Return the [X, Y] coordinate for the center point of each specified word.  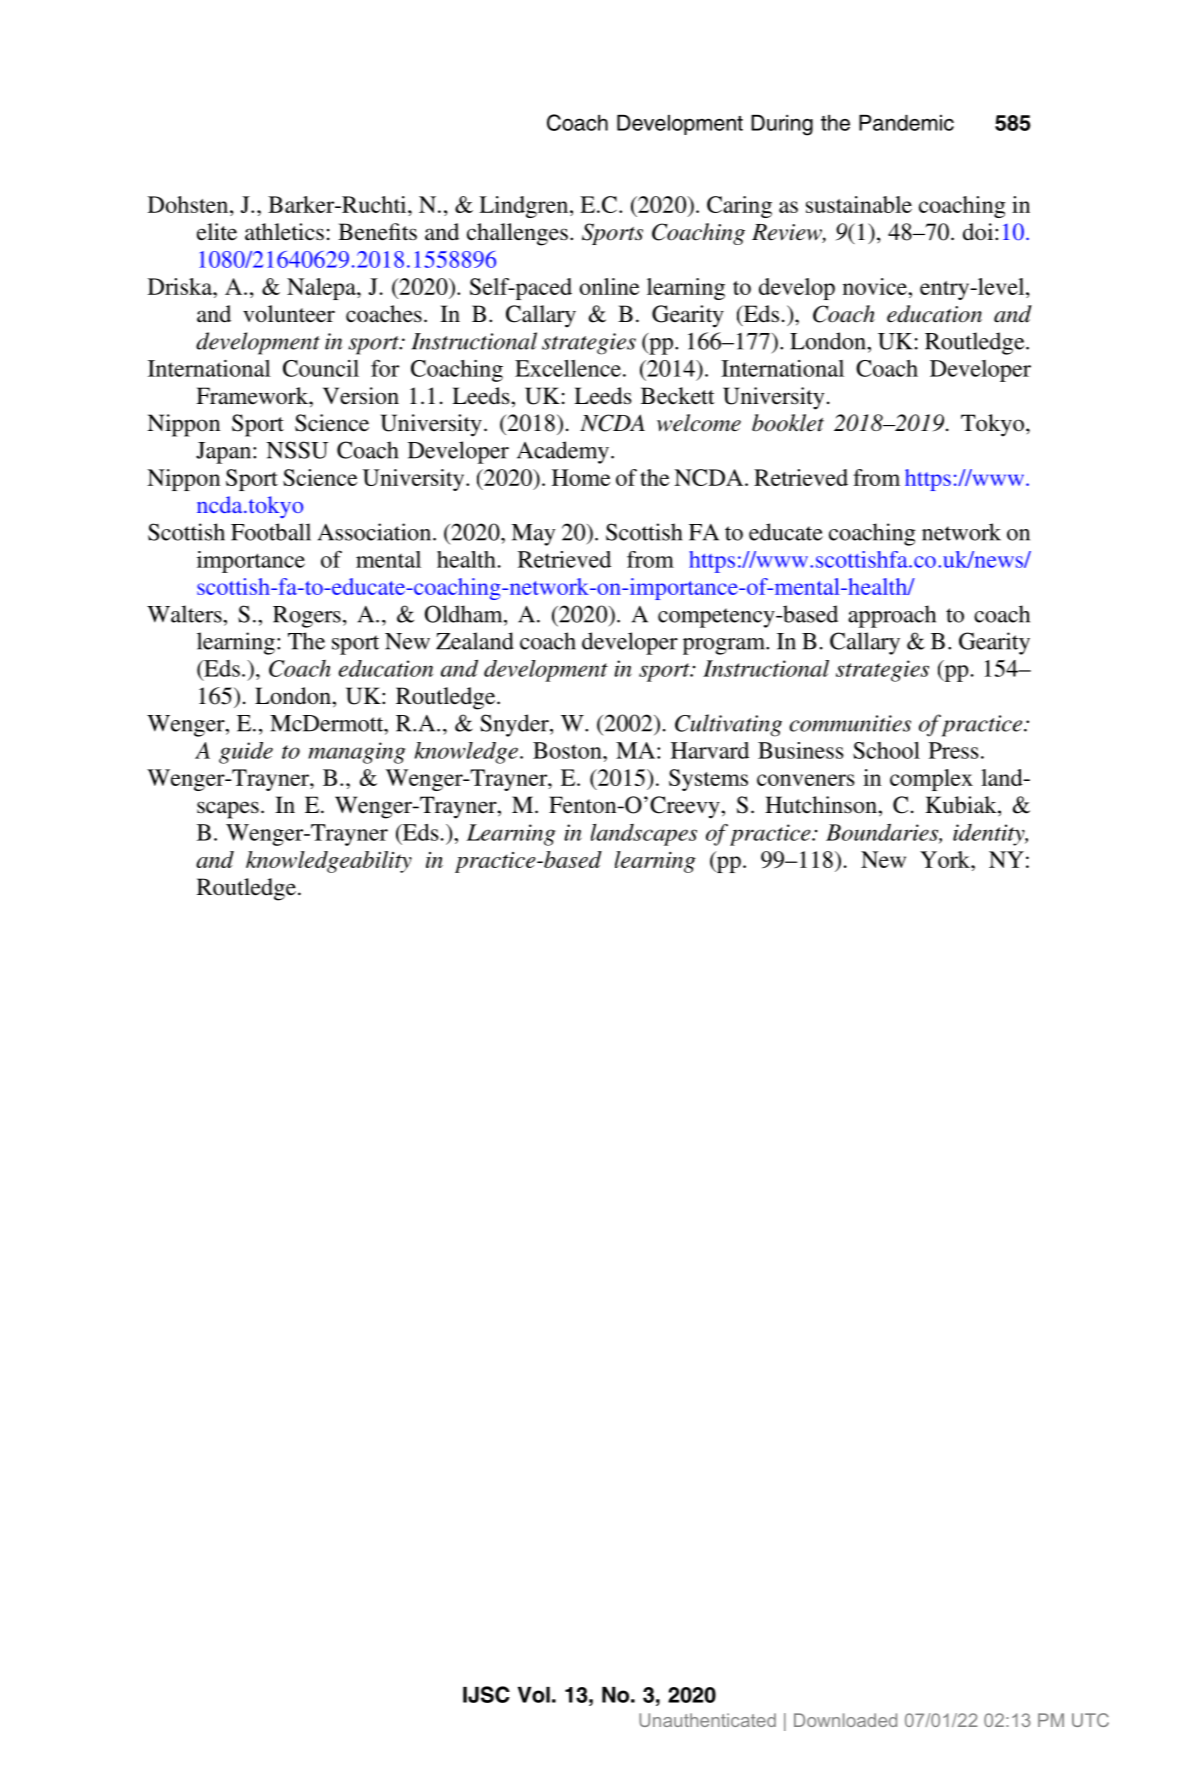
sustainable [859, 204]
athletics [284, 232]
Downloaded [845, 1720]
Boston [568, 750]
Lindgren [525, 207]
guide [246, 753]
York [946, 859]
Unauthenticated [707, 1720]
